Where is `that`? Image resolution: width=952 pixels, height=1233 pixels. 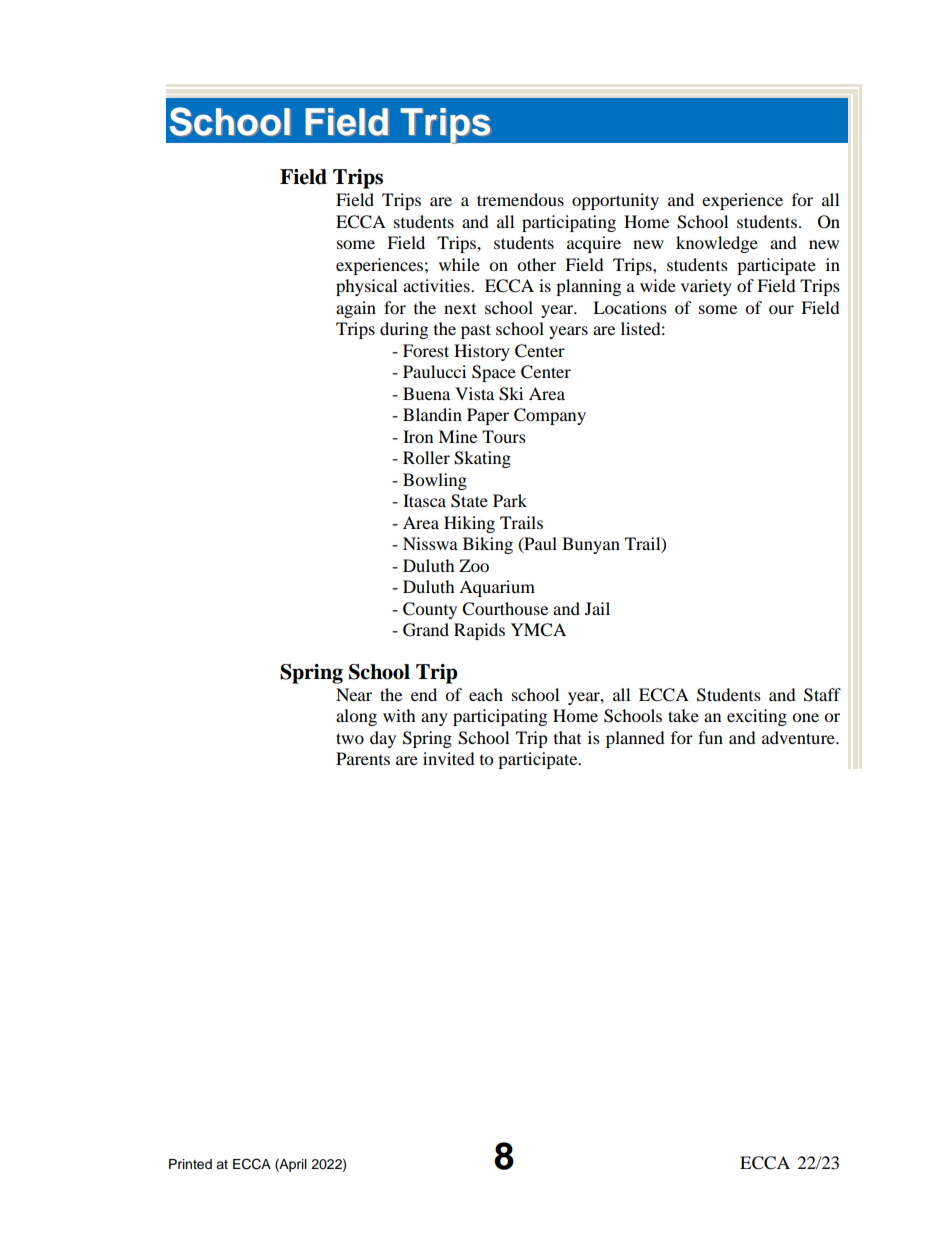 that is located at coordinates (567, 737).
